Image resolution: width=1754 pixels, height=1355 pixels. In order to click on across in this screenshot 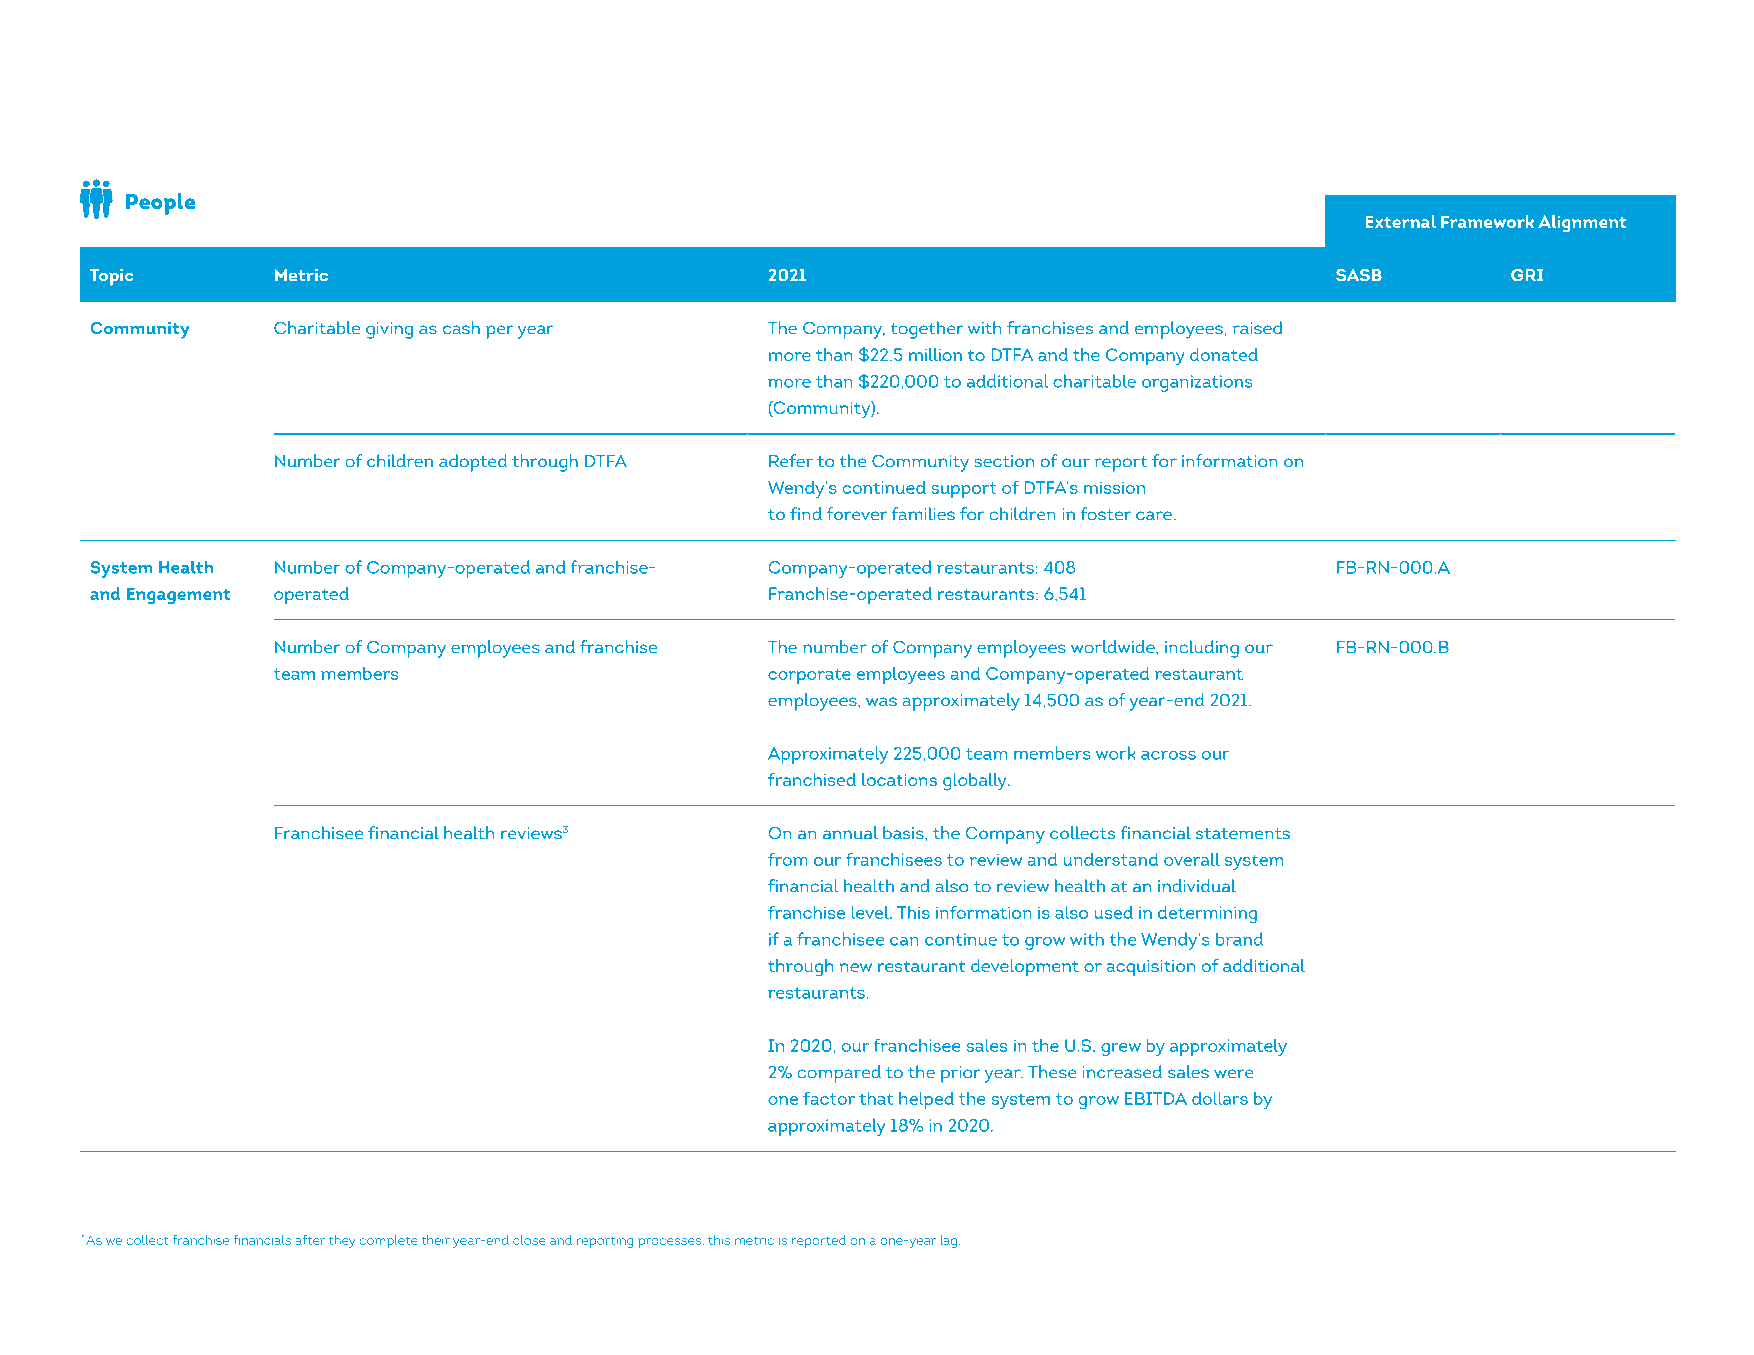, I will do `click(1168, 755)`.
